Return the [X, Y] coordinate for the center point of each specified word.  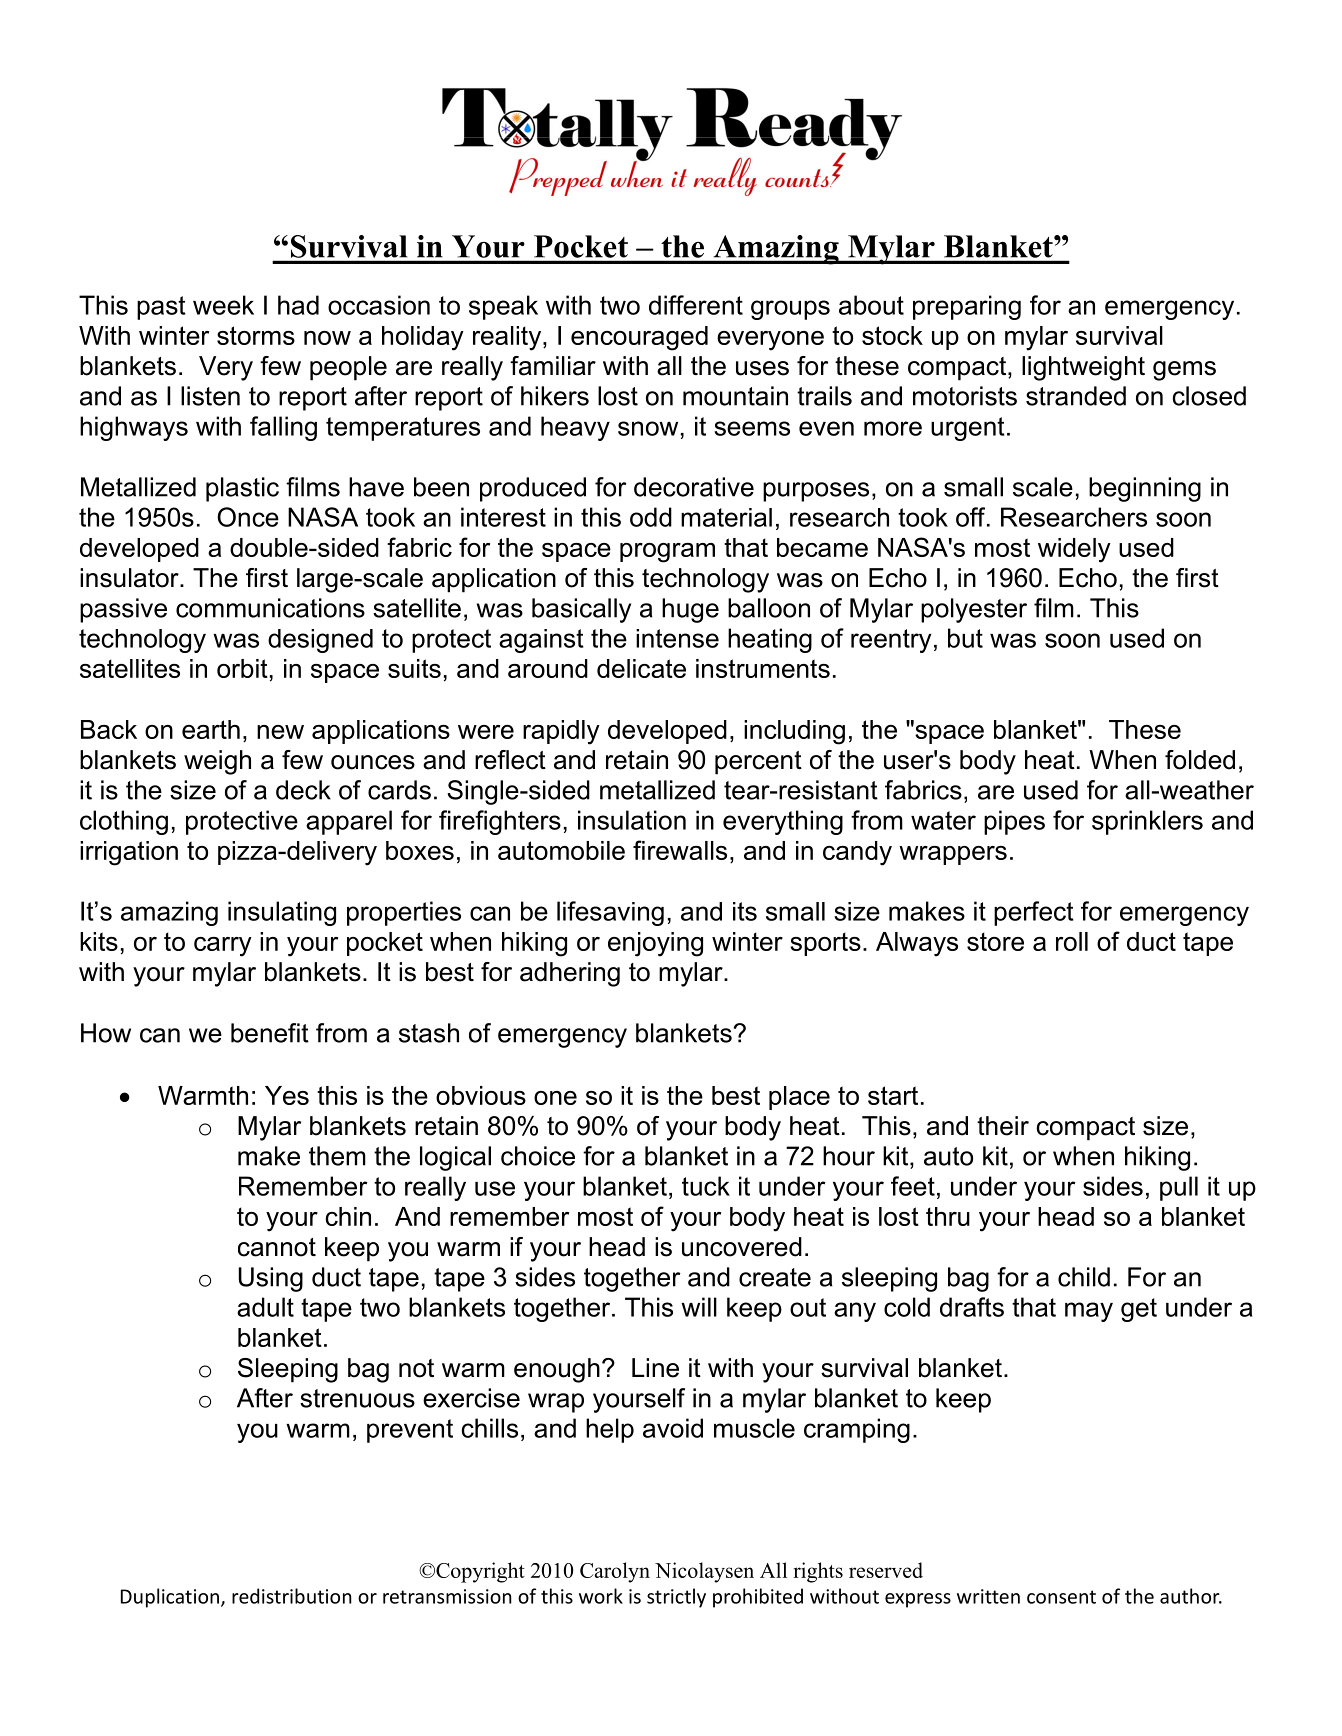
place [799, 1098]
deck [303, 790]
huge [690, 610]
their [1003, 1126]
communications [270, 608]
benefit [270, 1033]
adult [265, 1307]
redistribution [292, 1596]
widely [1074, 550]
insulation [632, 820]
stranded [1076, 396]
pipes [1014, 822]
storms [256, 335]
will [699, 1307]
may [1089, 1312]
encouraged [639, 338]
